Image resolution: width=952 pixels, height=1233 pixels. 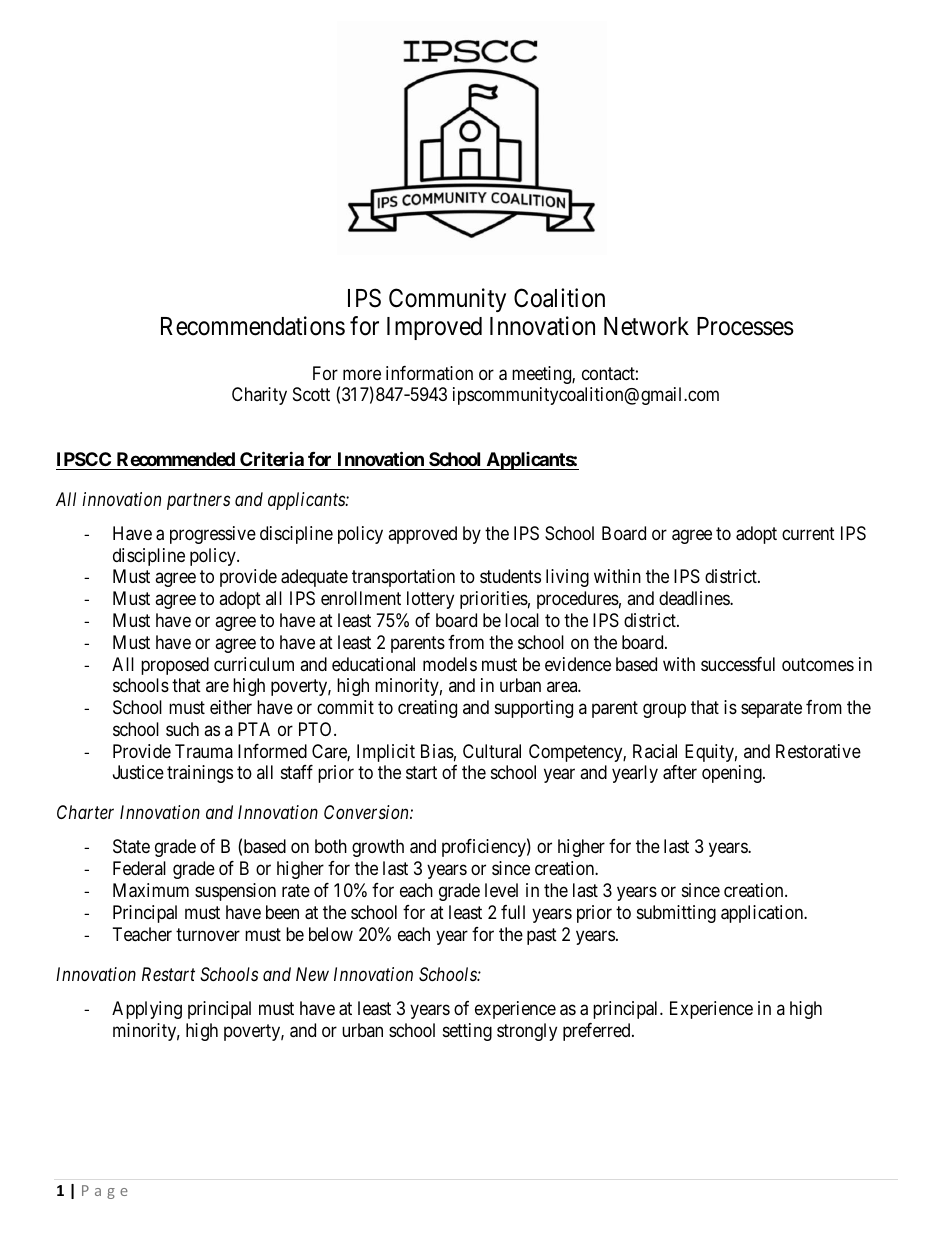 I want to click on Recommendations, so click(x=253, y=326).
